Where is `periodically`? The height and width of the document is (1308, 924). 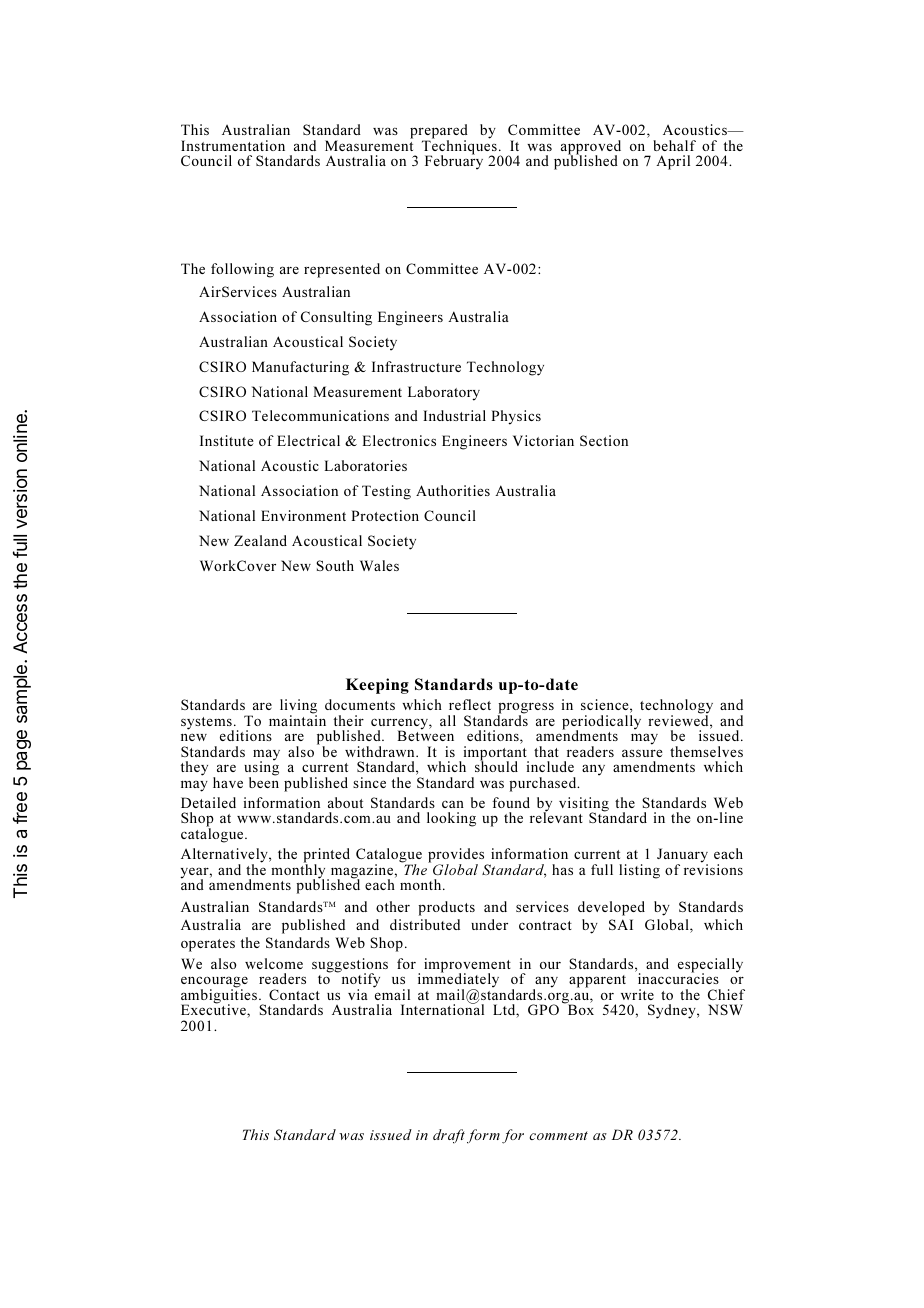 periodically is located at coordinates (601, 723).
